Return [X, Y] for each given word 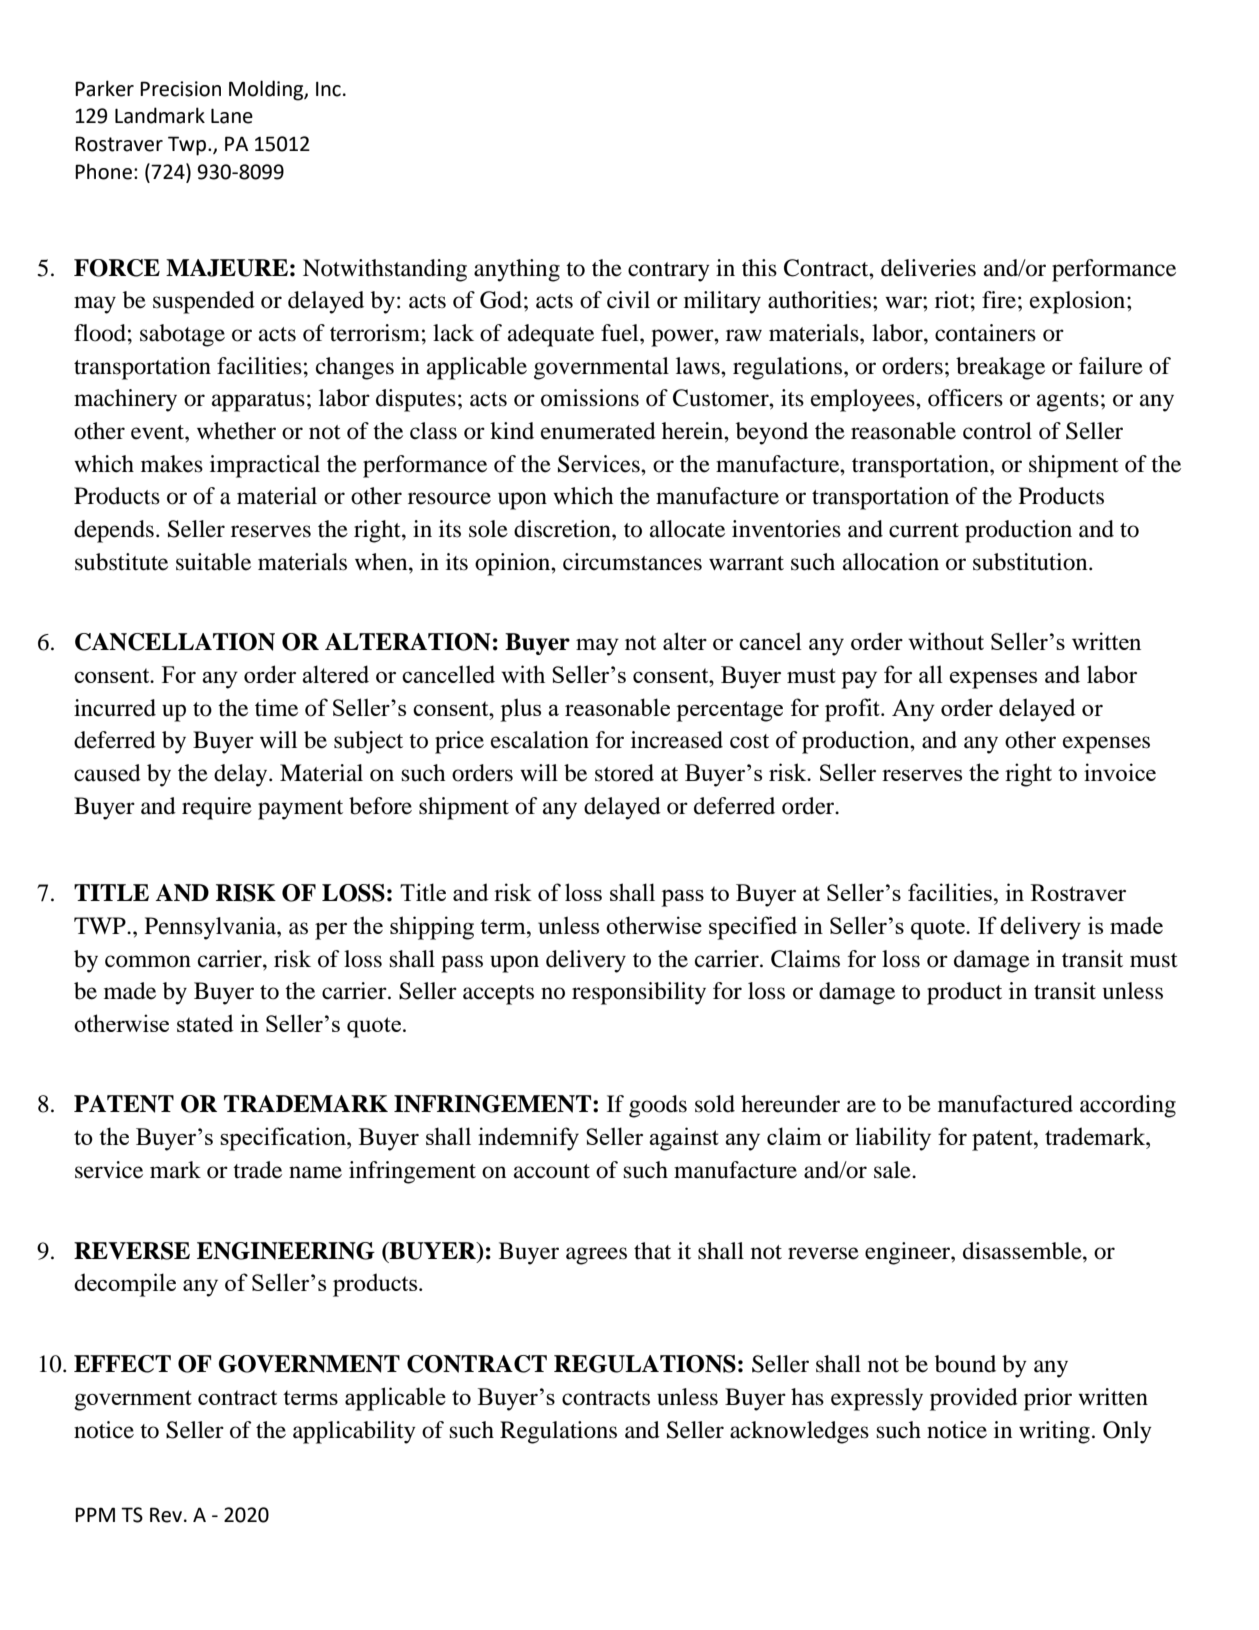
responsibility [639, 993]
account [552, 1171]
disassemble [1023, 1251]
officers [965, 398]
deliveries [928, 268]
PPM [95, 1514]
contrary [669, 272]
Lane [232, 116]
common [148, 961]
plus [520, 710]
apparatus [258, 402]
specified [753, 928]
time [276, 708]
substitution [1031, 562]
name [315, 1172]
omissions [590, 398]
